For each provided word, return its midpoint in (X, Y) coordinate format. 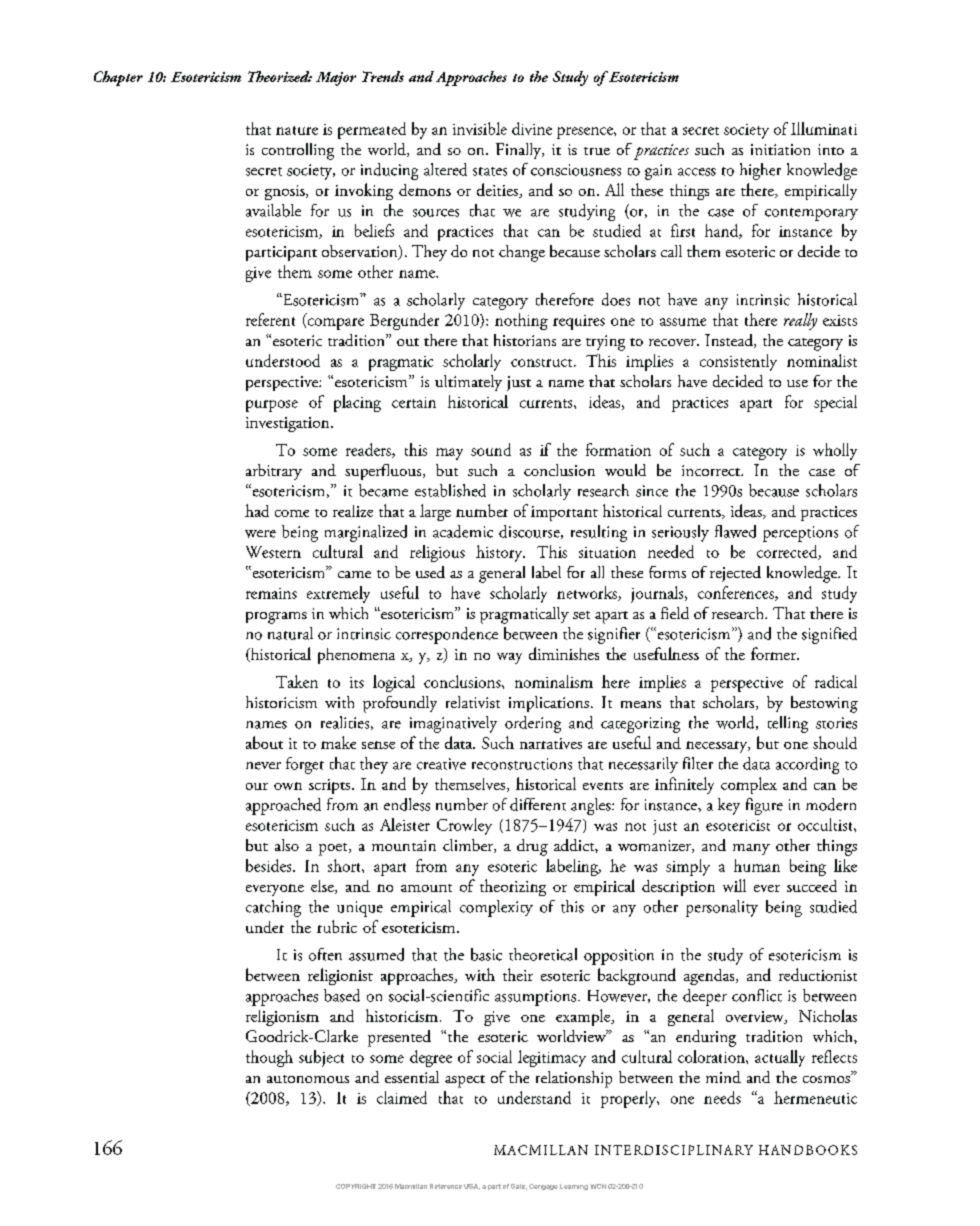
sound (491, 449)
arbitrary (274, 472)
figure (764, 806)
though (269, 1058)
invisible (480, 128)
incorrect (712, 470)
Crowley (464, 826)
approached (283, 806)
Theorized (280, 76)
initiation (780, 149)
